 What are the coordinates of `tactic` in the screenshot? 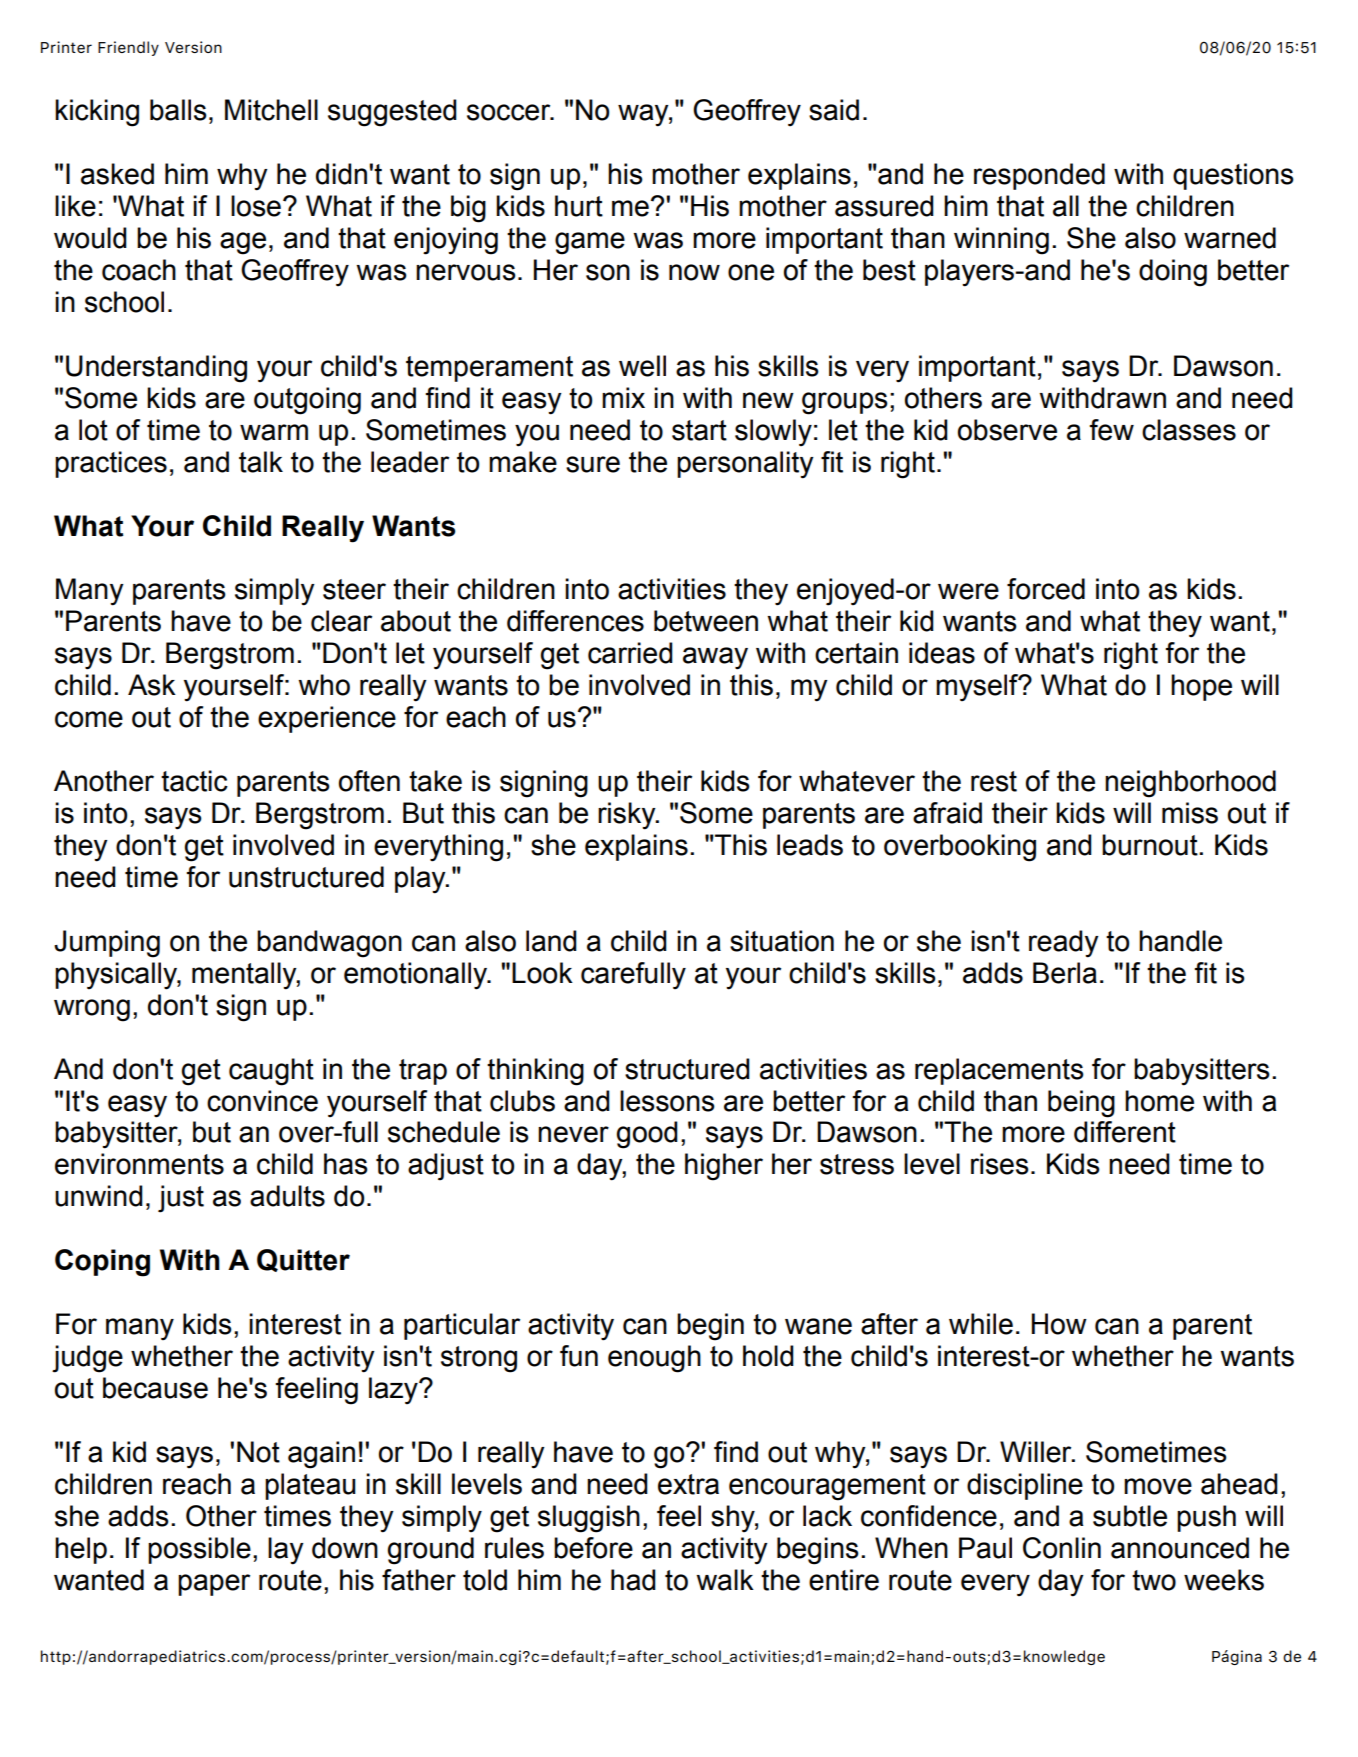 It's located at (194, 781).
